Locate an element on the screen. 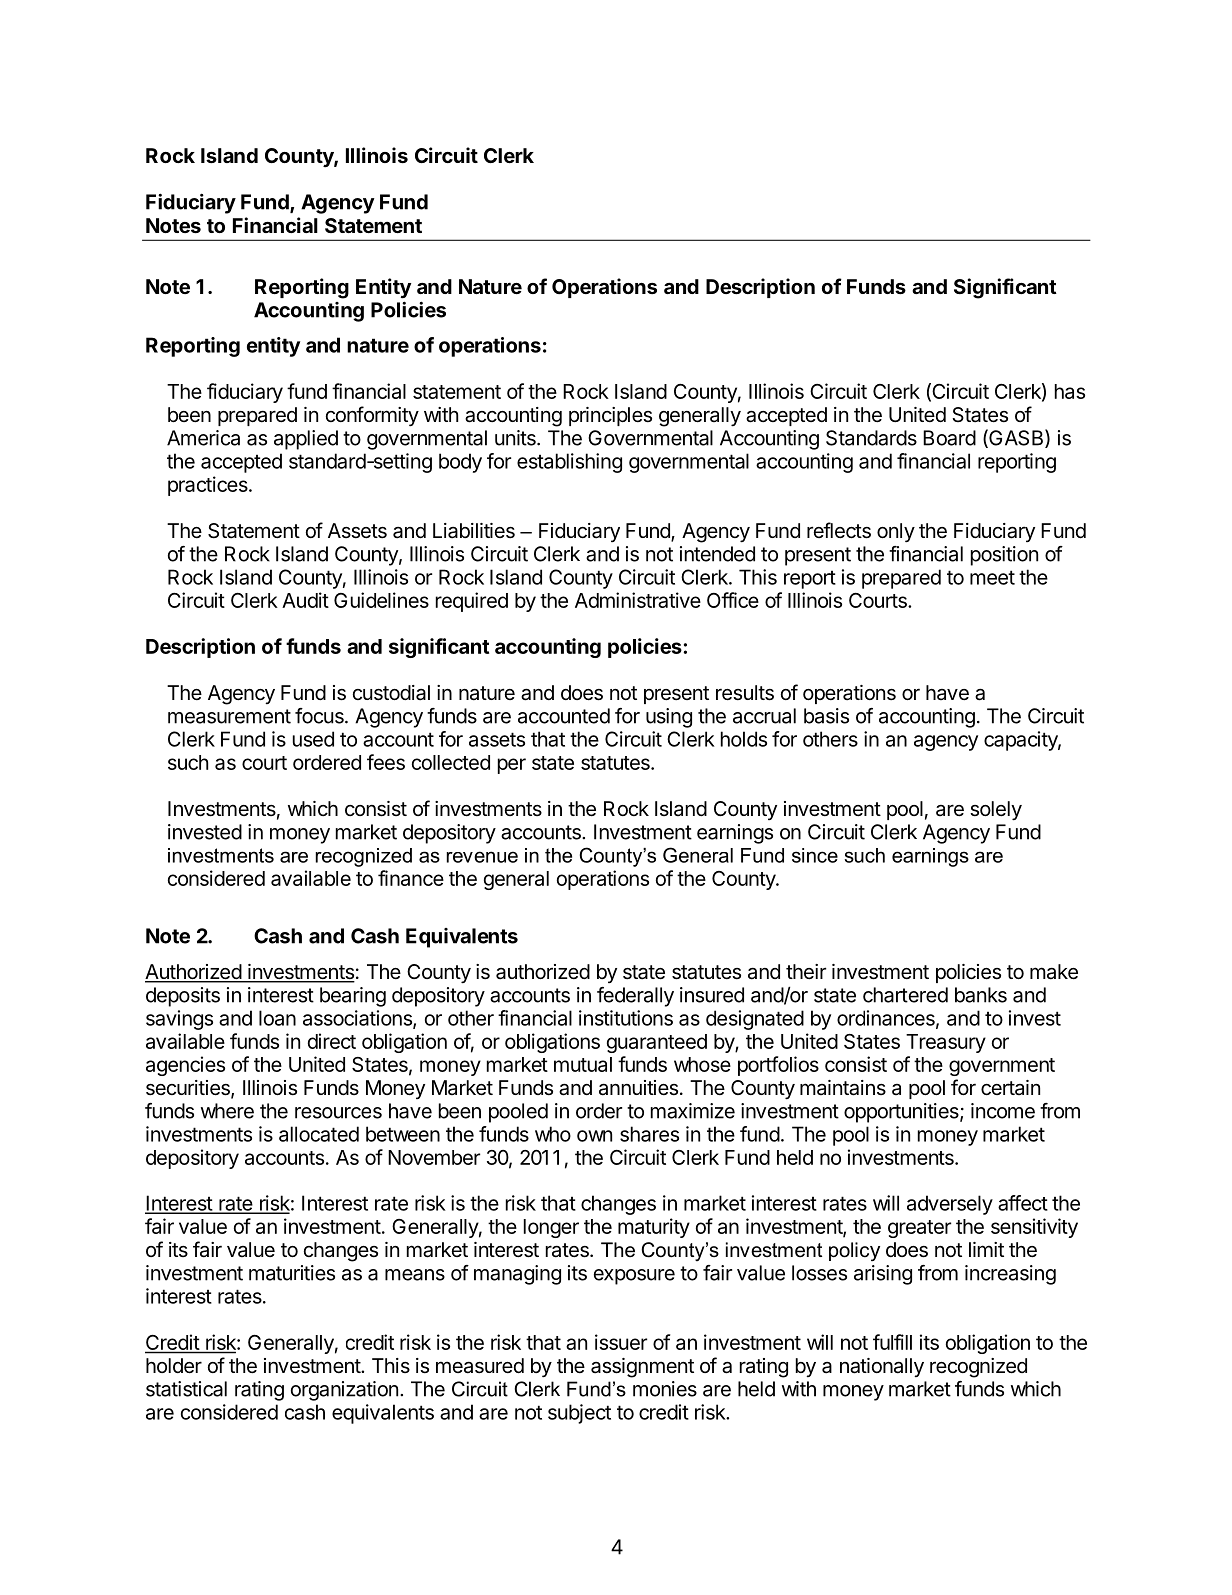 Image resolution: width=1232 pixels, height=1595 pixels. organization is located at coordinates (344, 1391).
